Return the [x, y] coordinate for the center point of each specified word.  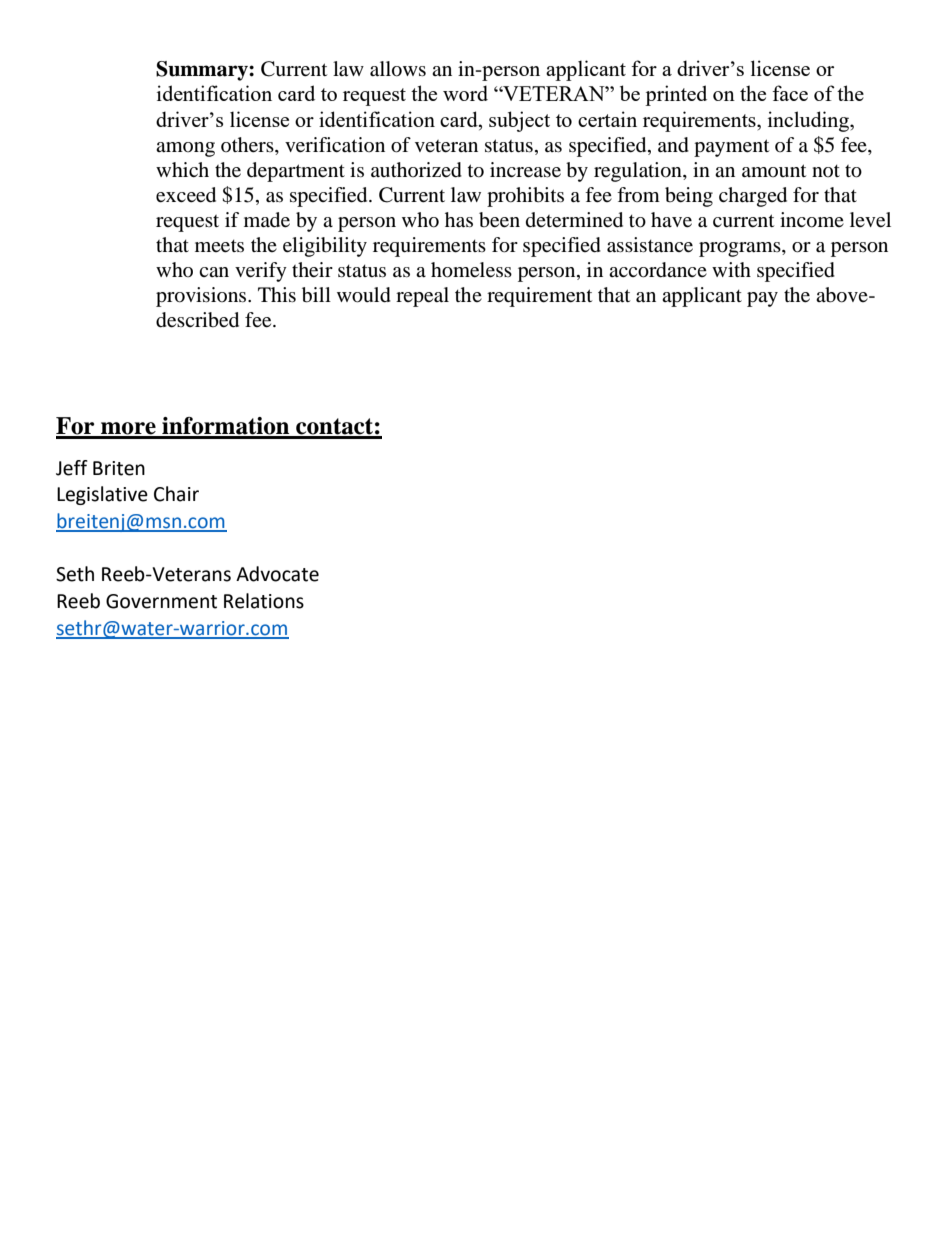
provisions [202, 297]
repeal [422, 297]
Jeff [72, 468]
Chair [176, 494]
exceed [186, 195]
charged [753, 197]
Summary [203, 71]
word [465, 93]
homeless [471, 270]
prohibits [525, 197]
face [790, 93]
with [731, 269]
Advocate [277, 574]
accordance [658, 270]
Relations [264, 601]
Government [161, 601]
